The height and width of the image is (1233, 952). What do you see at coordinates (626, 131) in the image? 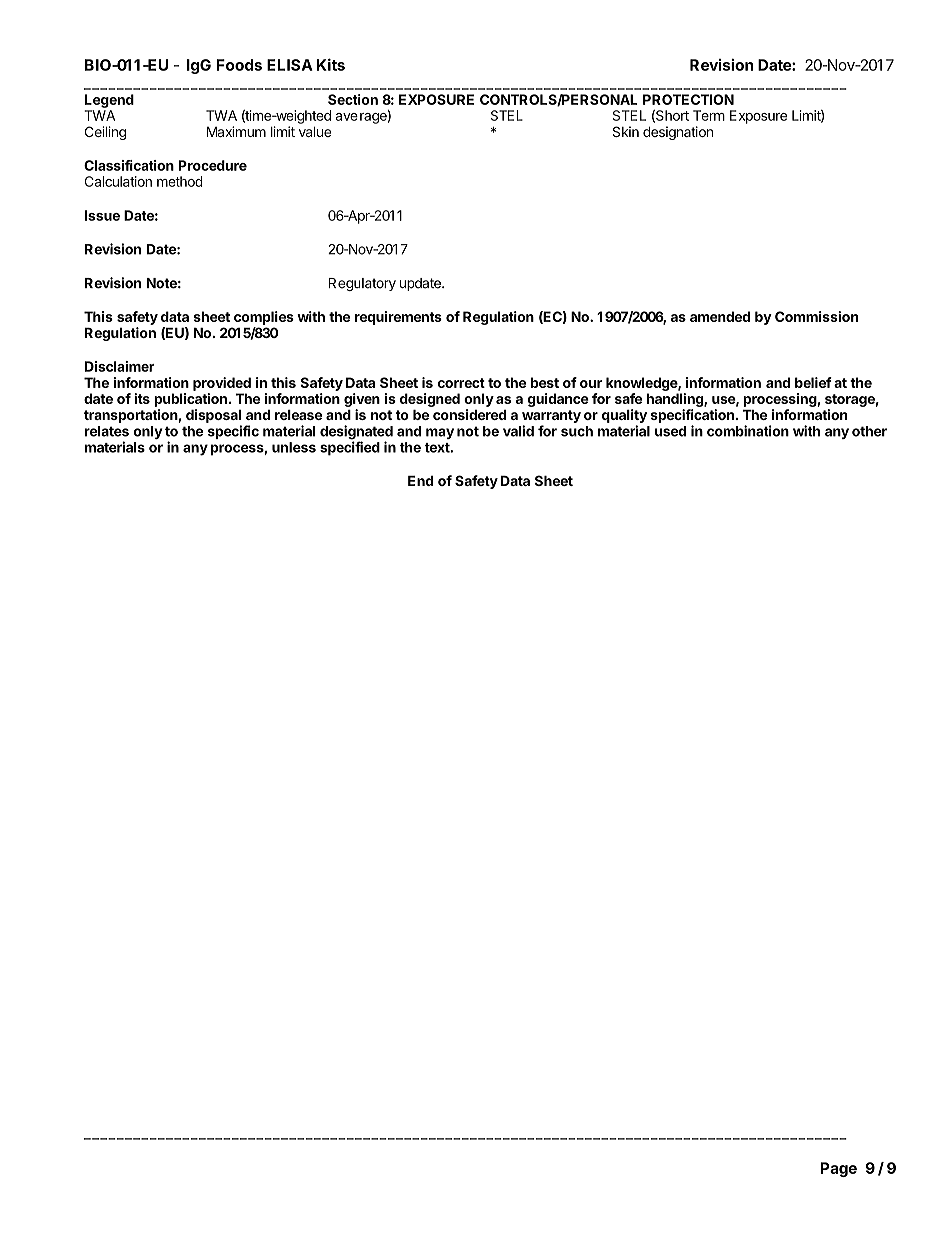
I see `Skin` at bounding box center [626, 131].
